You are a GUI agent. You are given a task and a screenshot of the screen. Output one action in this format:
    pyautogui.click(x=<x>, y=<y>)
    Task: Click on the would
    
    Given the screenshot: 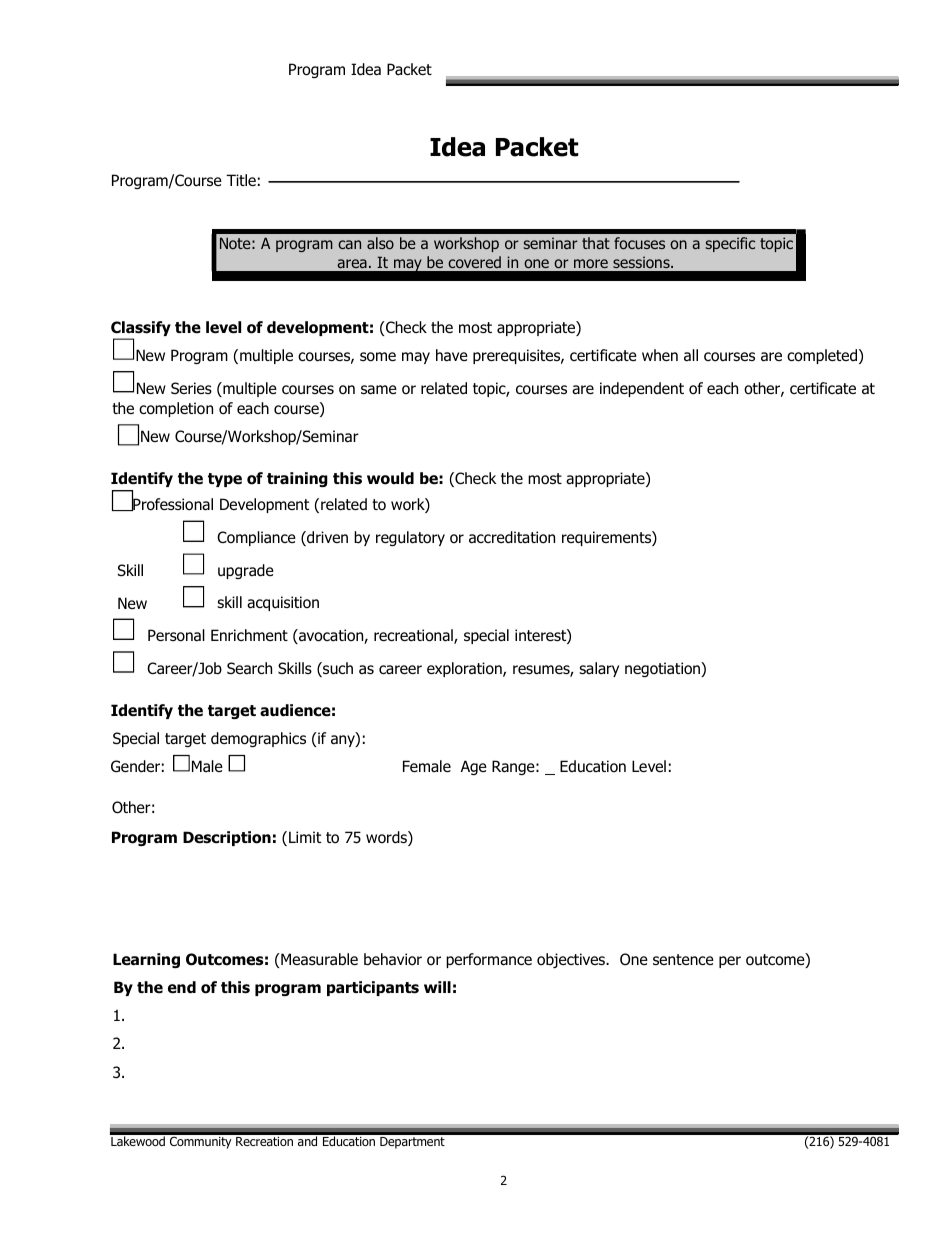 What is the action you would take?
    pyautogui.click(x=390, y=478)
